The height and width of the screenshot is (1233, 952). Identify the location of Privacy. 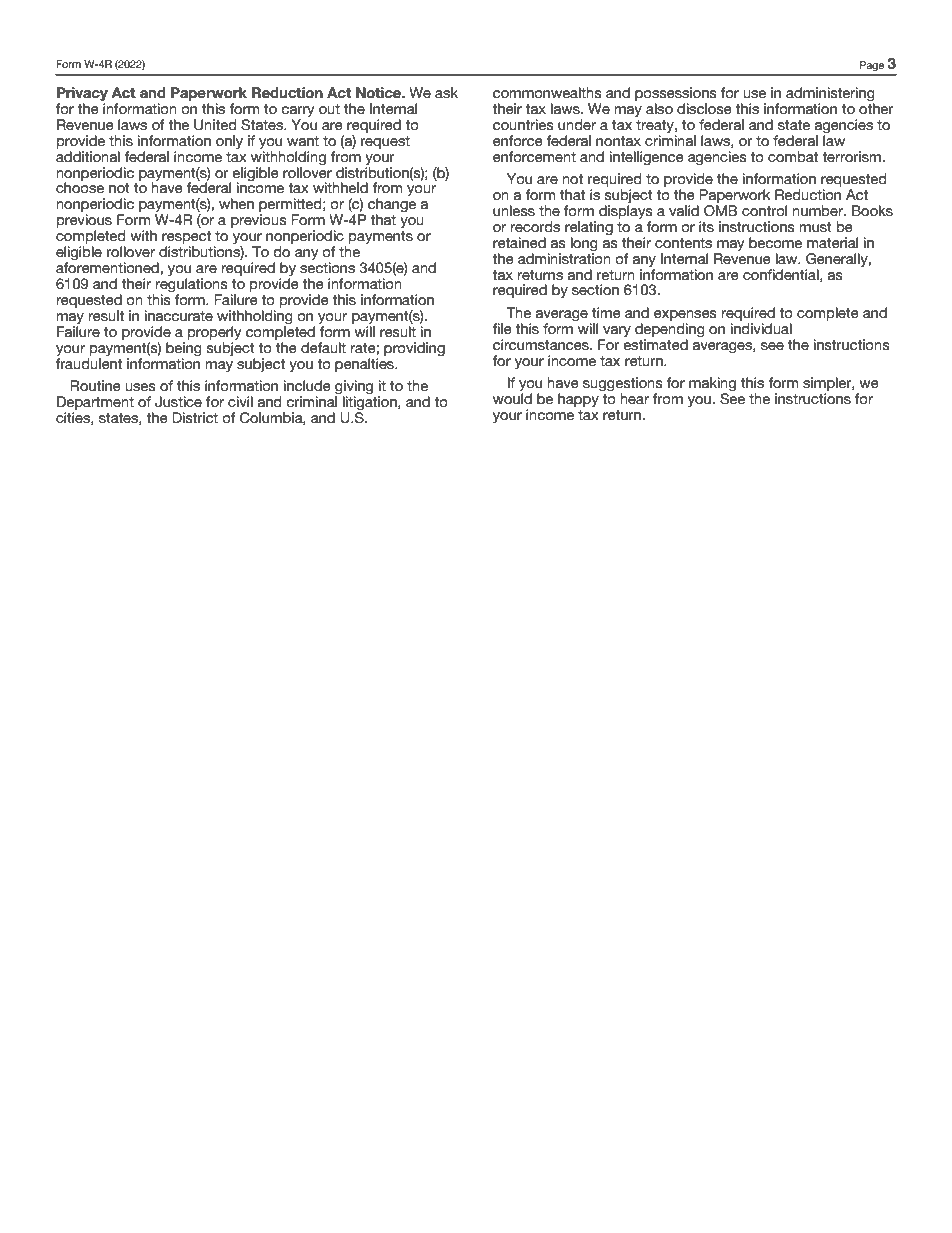
(82, 94).
